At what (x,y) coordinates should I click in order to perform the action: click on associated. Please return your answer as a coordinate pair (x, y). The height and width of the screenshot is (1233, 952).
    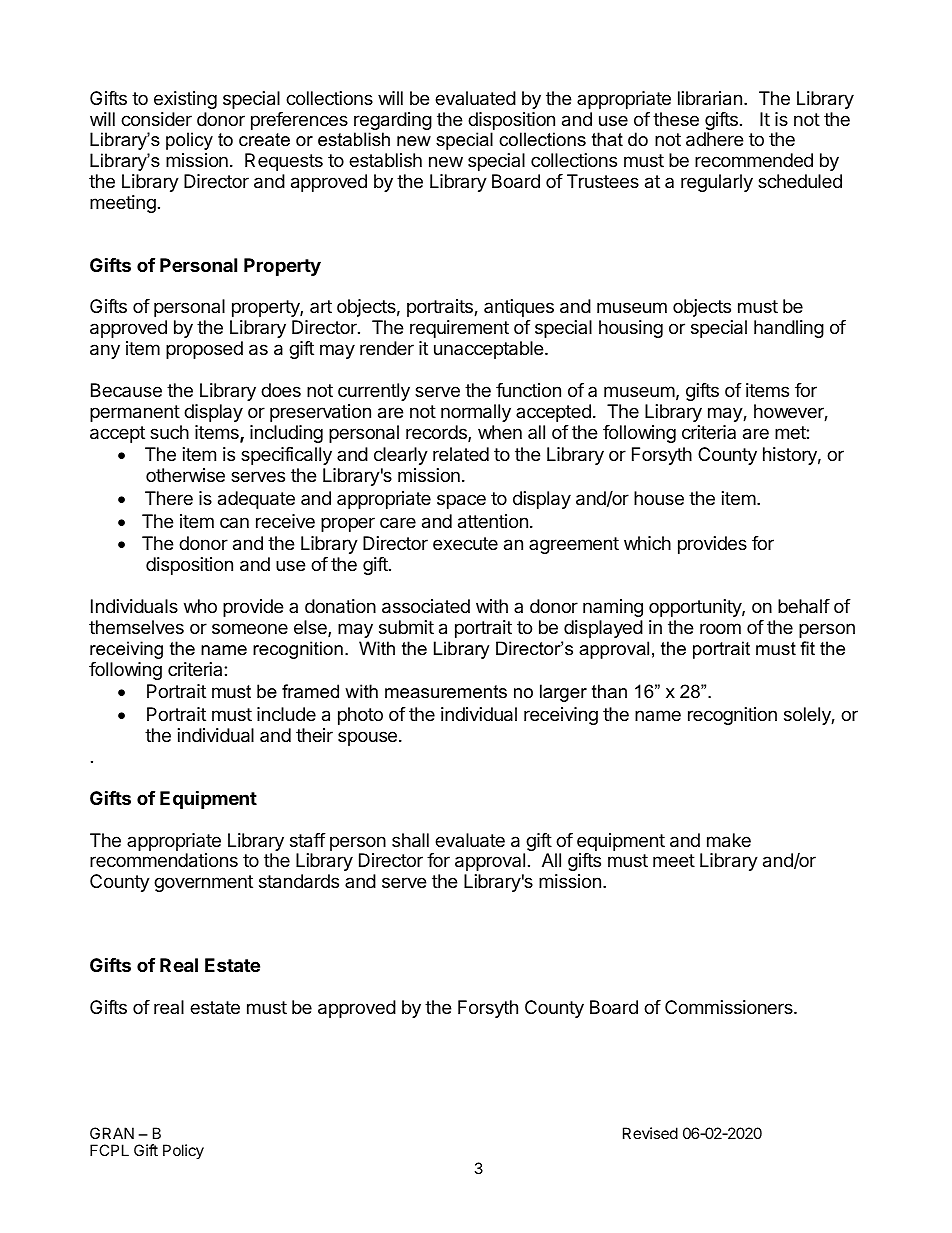
    Looking at the image, I should click on (426, 606).
